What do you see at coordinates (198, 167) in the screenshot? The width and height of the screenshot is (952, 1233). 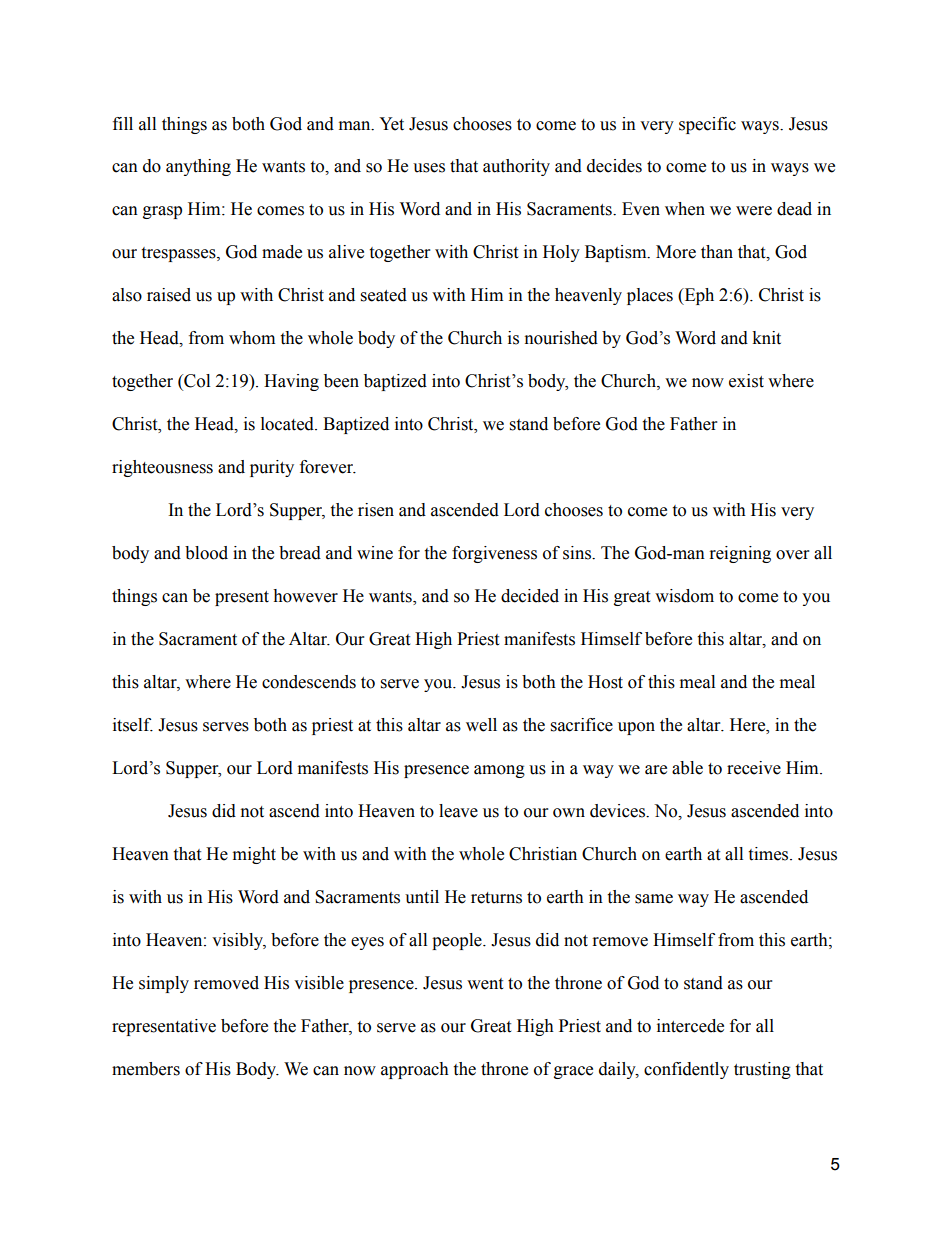 I see `anything` at bounding box center [198, 167].
